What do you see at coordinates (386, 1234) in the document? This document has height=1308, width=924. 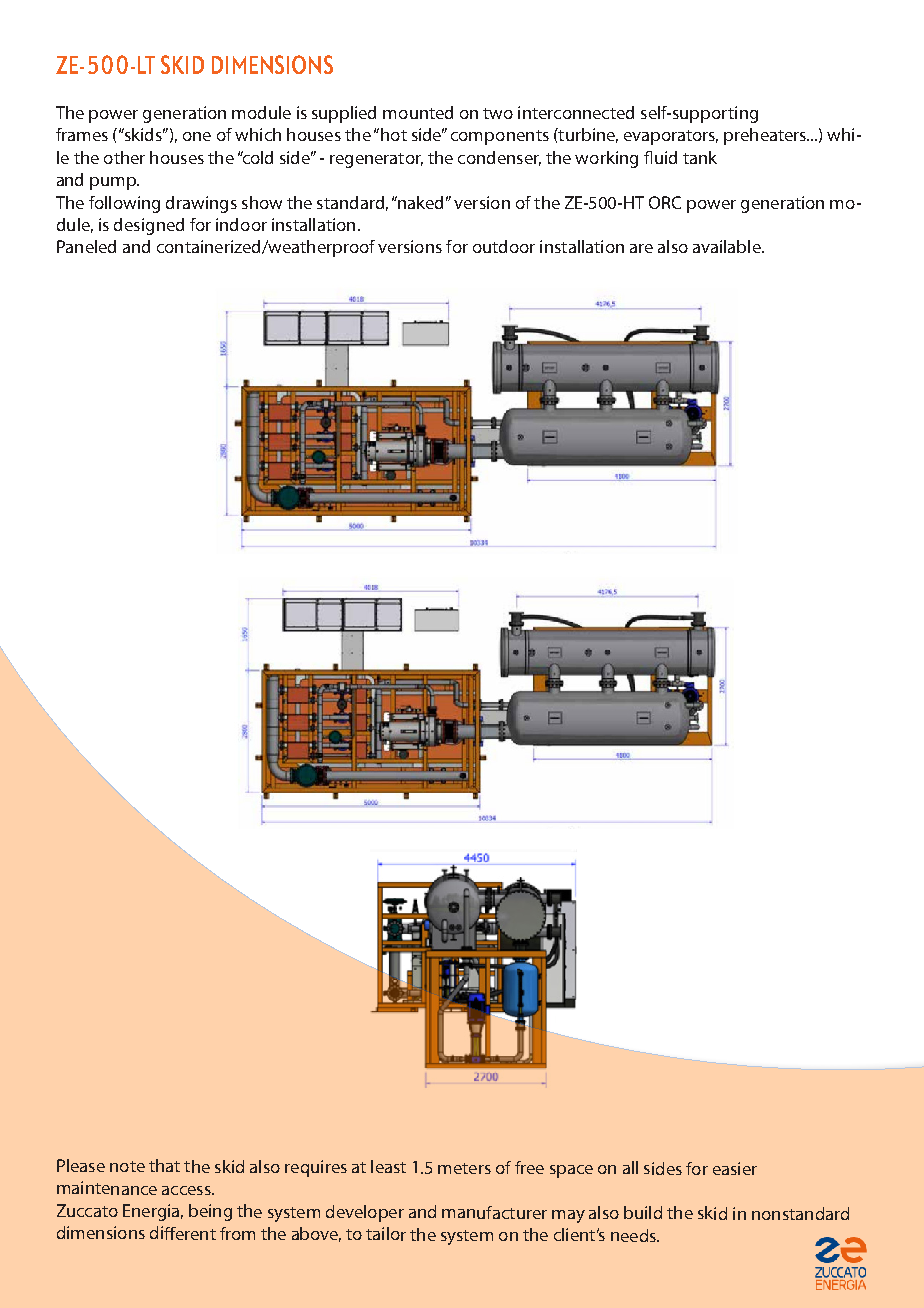 I see `tailor` at bounding box center [386, 1234].
